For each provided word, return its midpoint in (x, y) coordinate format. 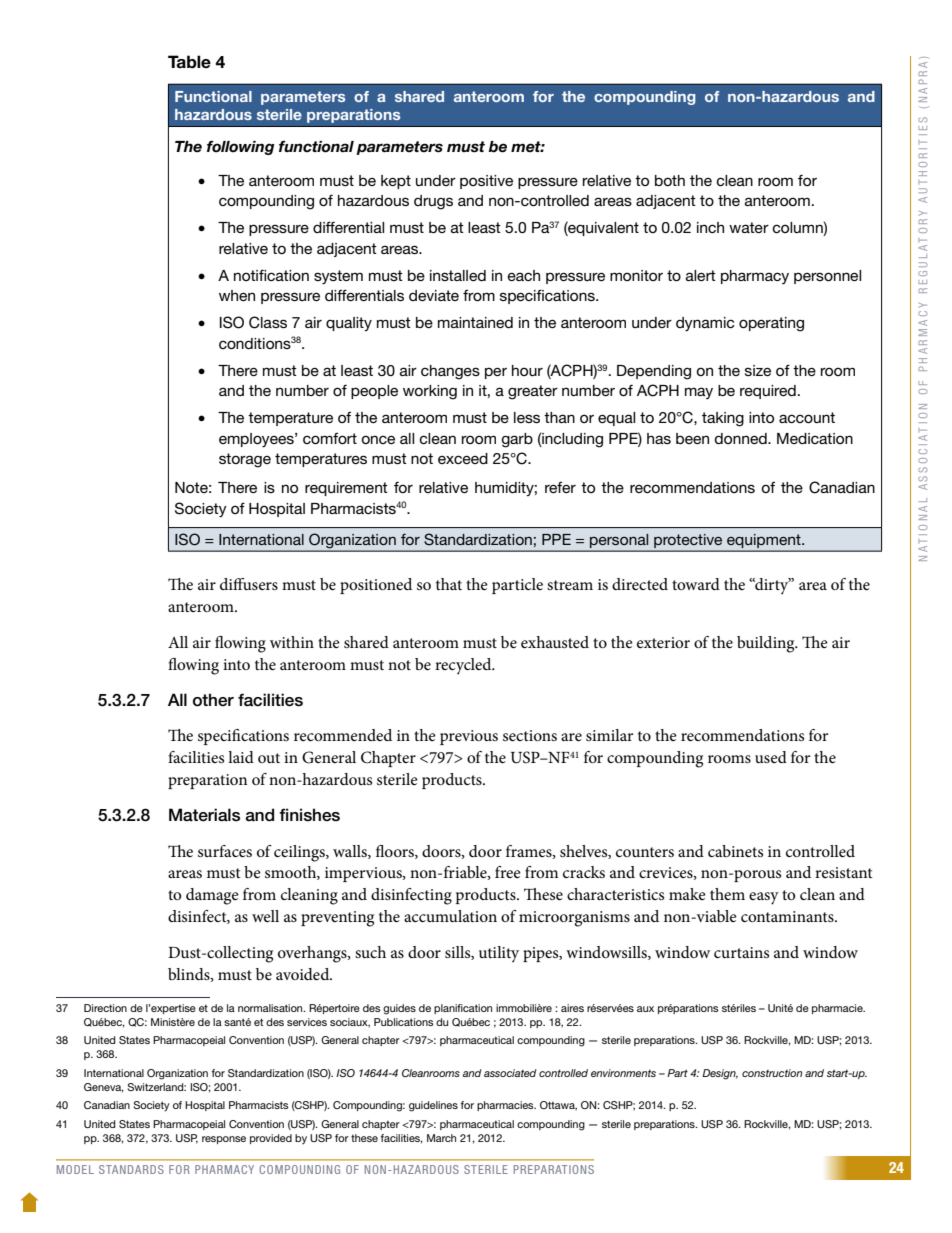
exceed (463, 458)
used (771, 757)
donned (741, 438)
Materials (204, 815)
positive (486, 182)
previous (469, 737)
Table (189, 62)
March (441, 1138)
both (670, 180)
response (224, 1140)
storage (245, 460)
